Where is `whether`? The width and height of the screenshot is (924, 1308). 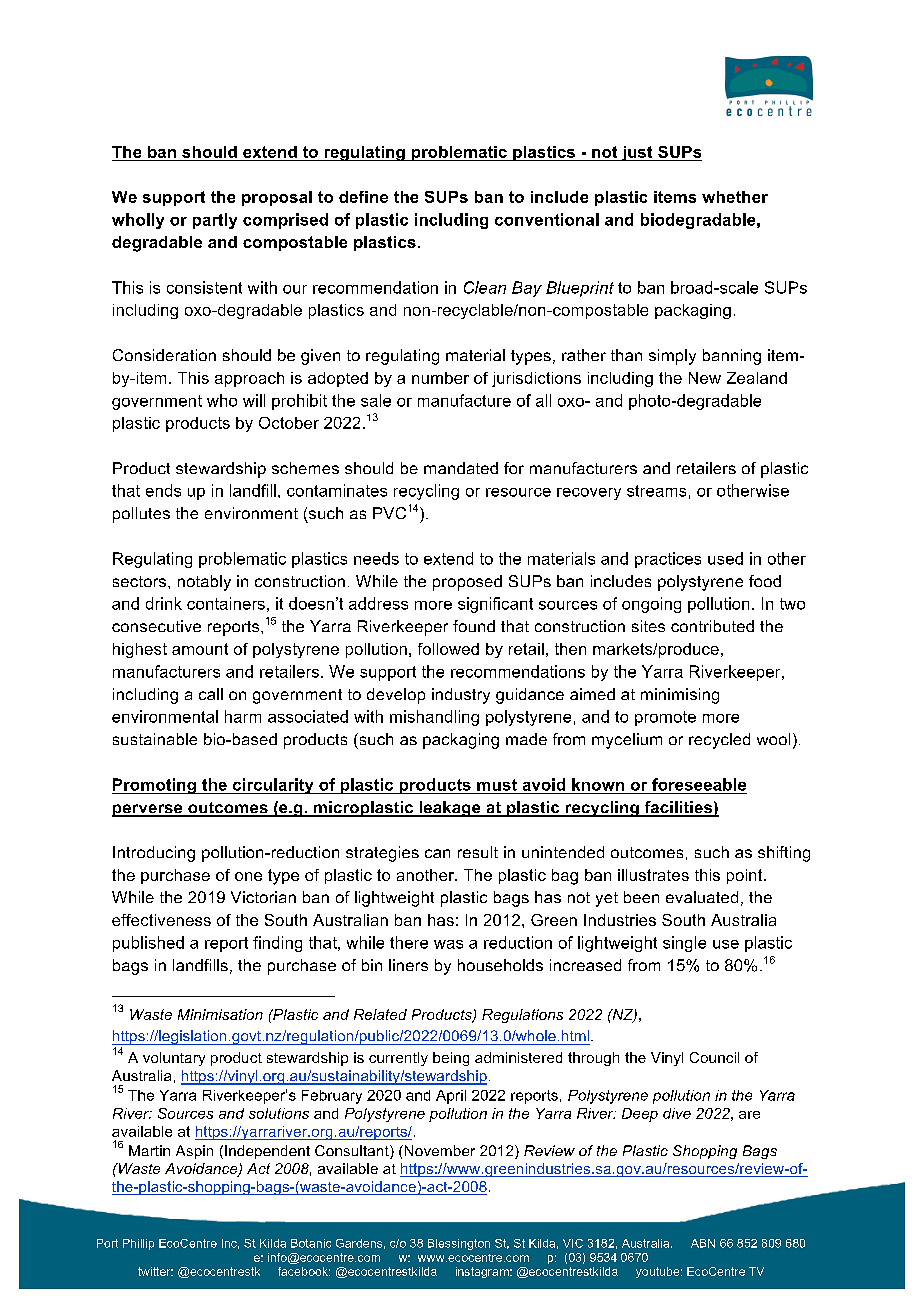
whether is located at coordinates (735, 197).
